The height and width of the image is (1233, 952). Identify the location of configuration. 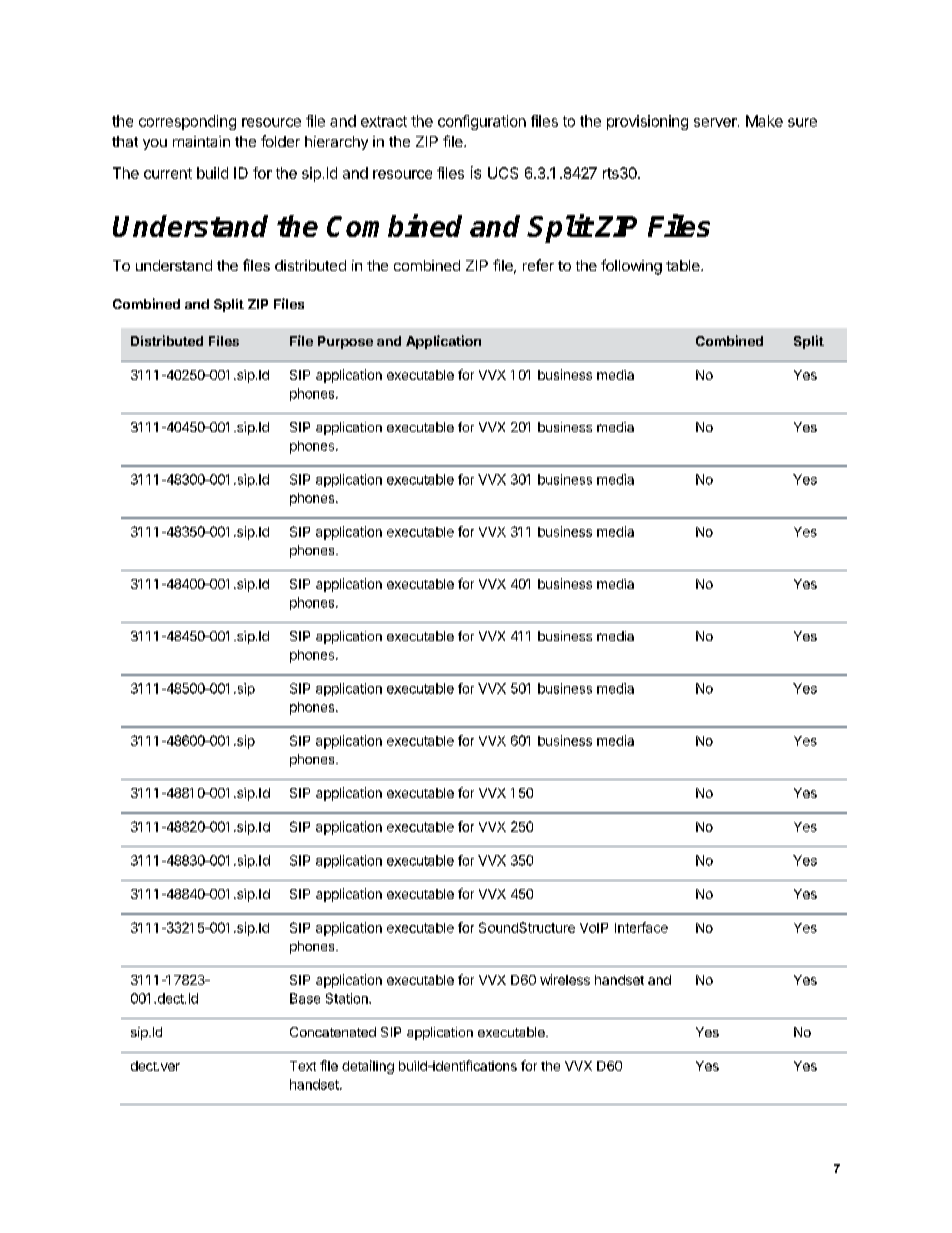
(482, 122).
